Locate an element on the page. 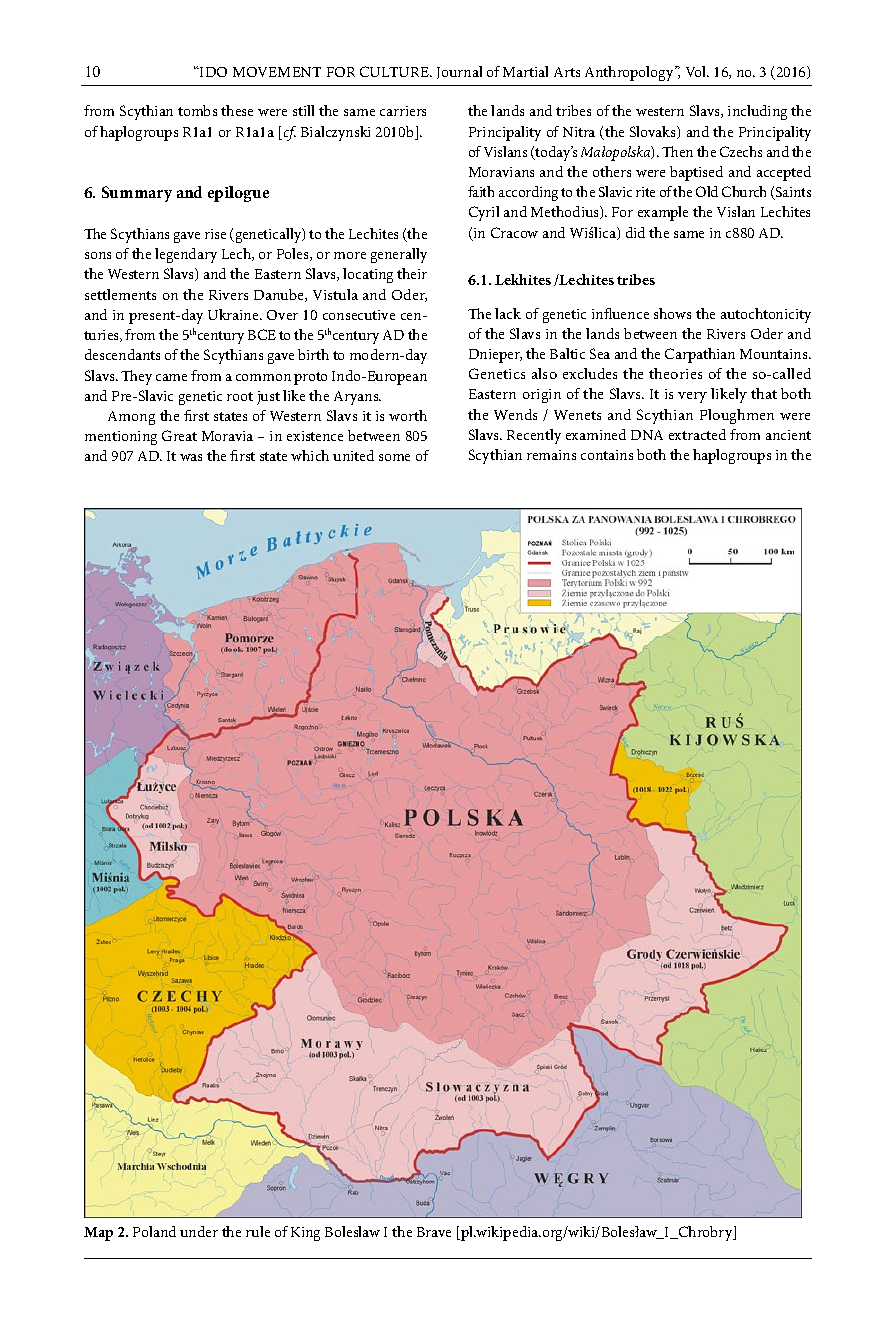 The width and height of the image is (896, 1322). was is located at coordinates (191, 457).
